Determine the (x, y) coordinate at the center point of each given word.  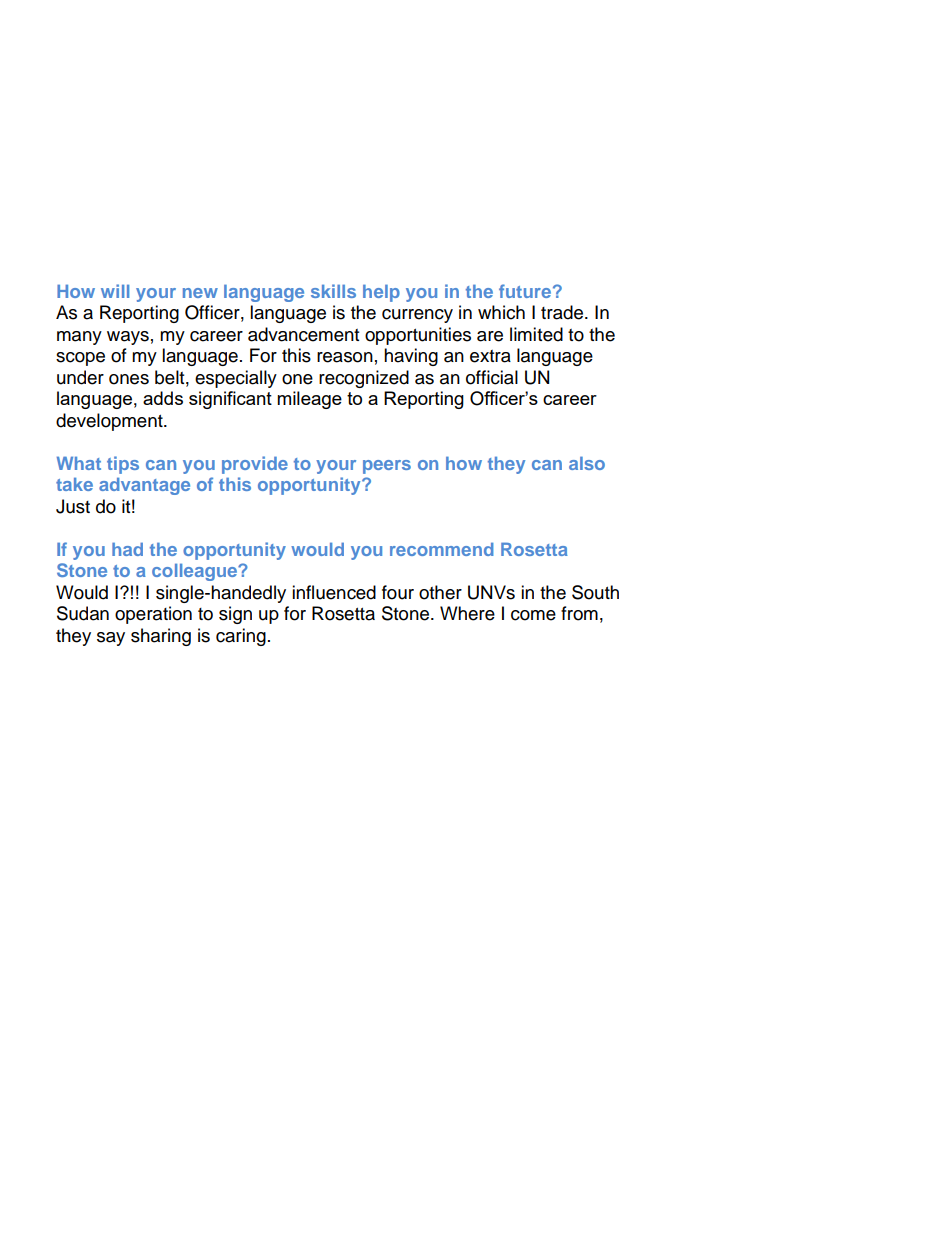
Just (73, 506)
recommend (442, 549)
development (110, 422)
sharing (161, 637)
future (525, 291)
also (587, 463)
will (115, 291)
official (492, 377)
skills (333, 291)
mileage (309, 400)
